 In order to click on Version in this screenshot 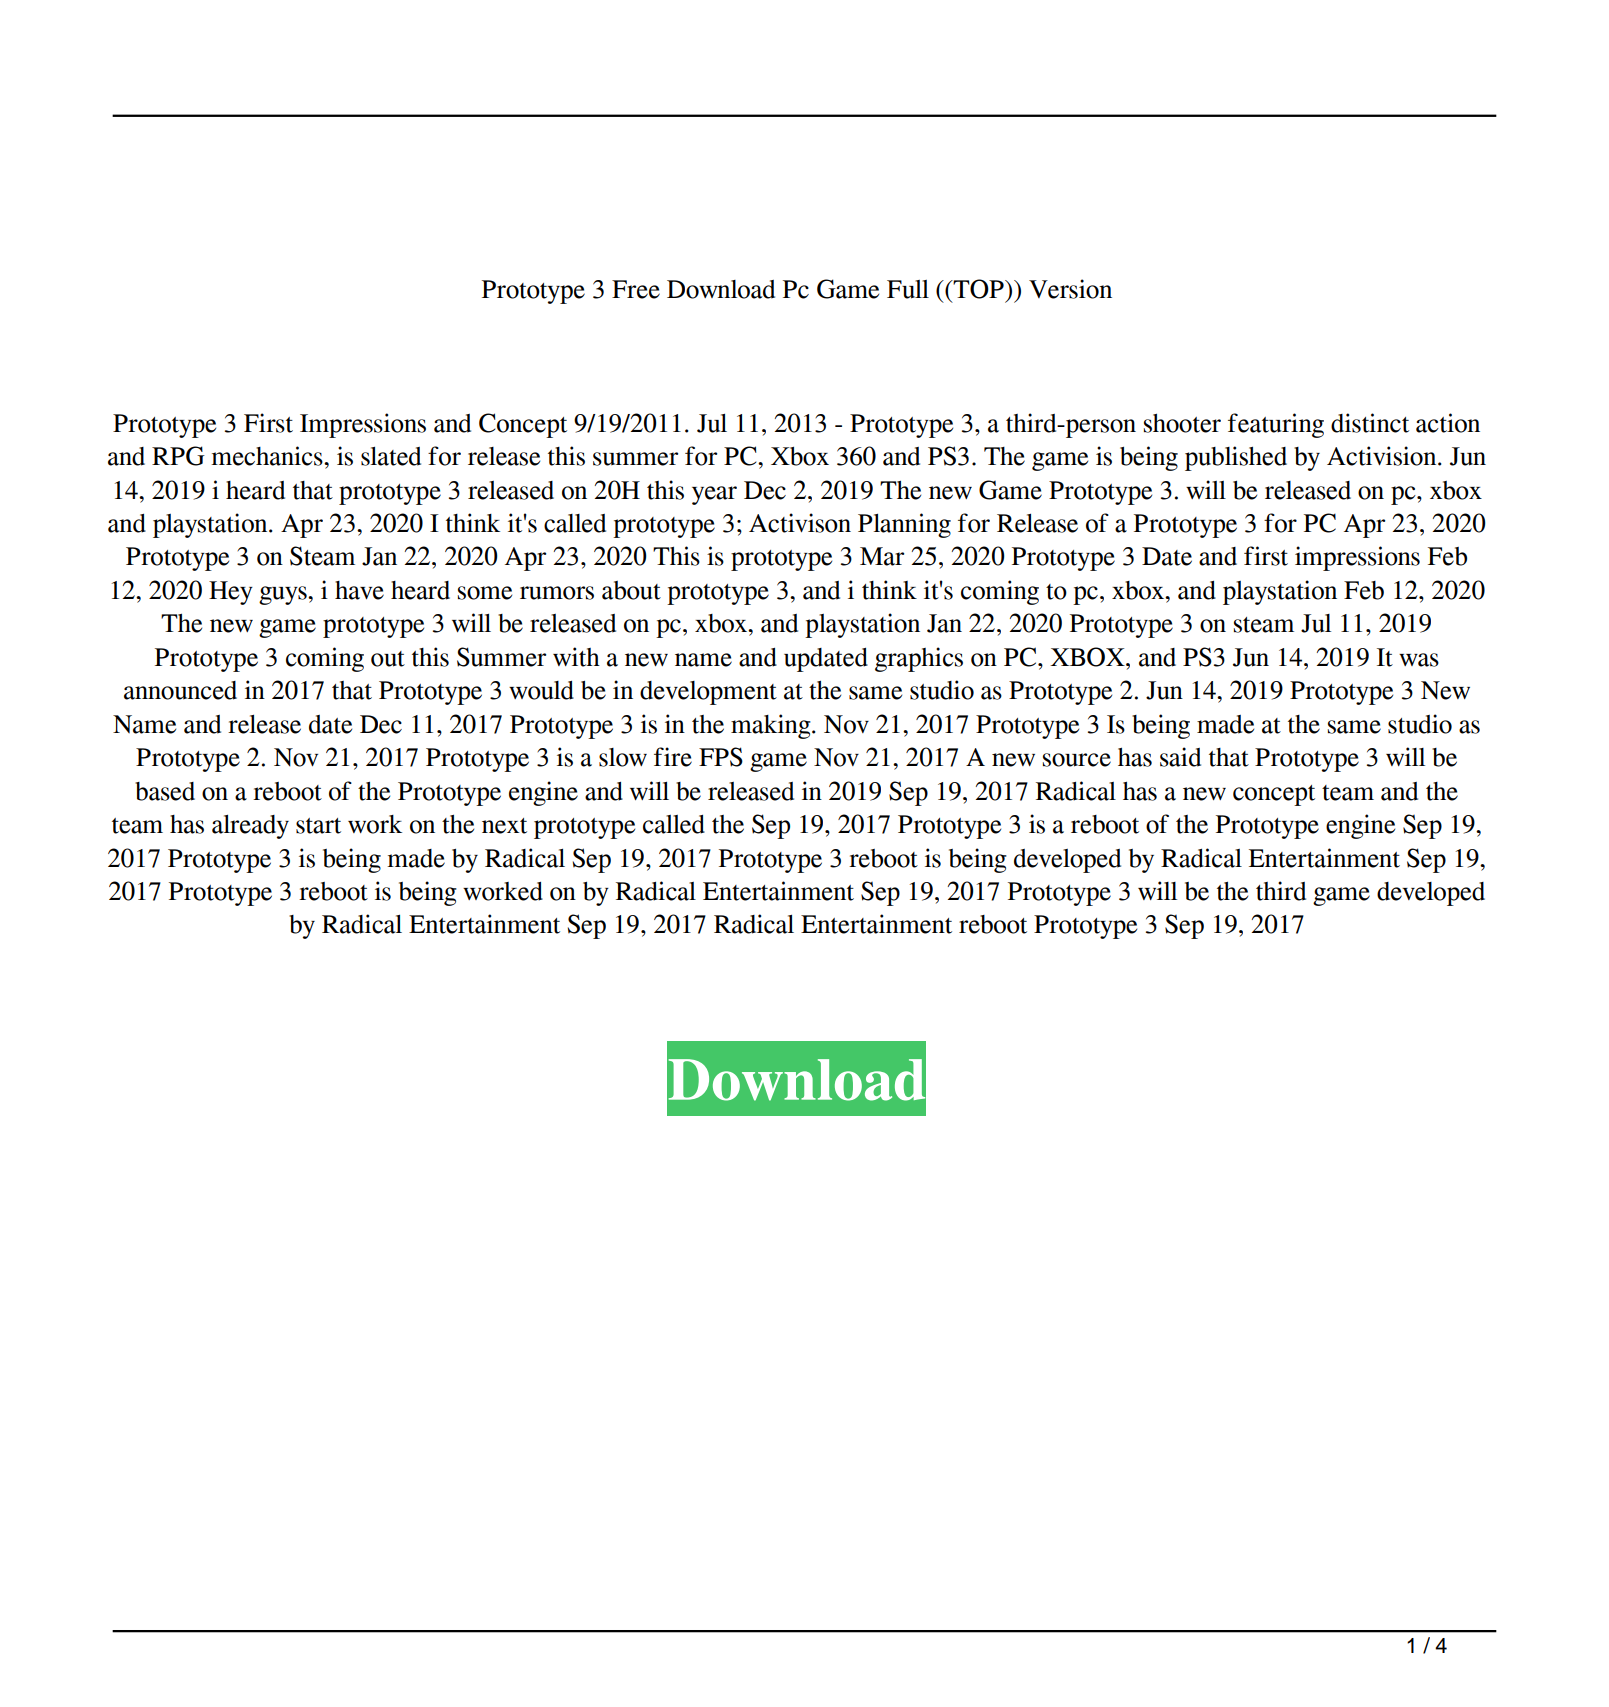, I will do `click(1070, 289)`.
